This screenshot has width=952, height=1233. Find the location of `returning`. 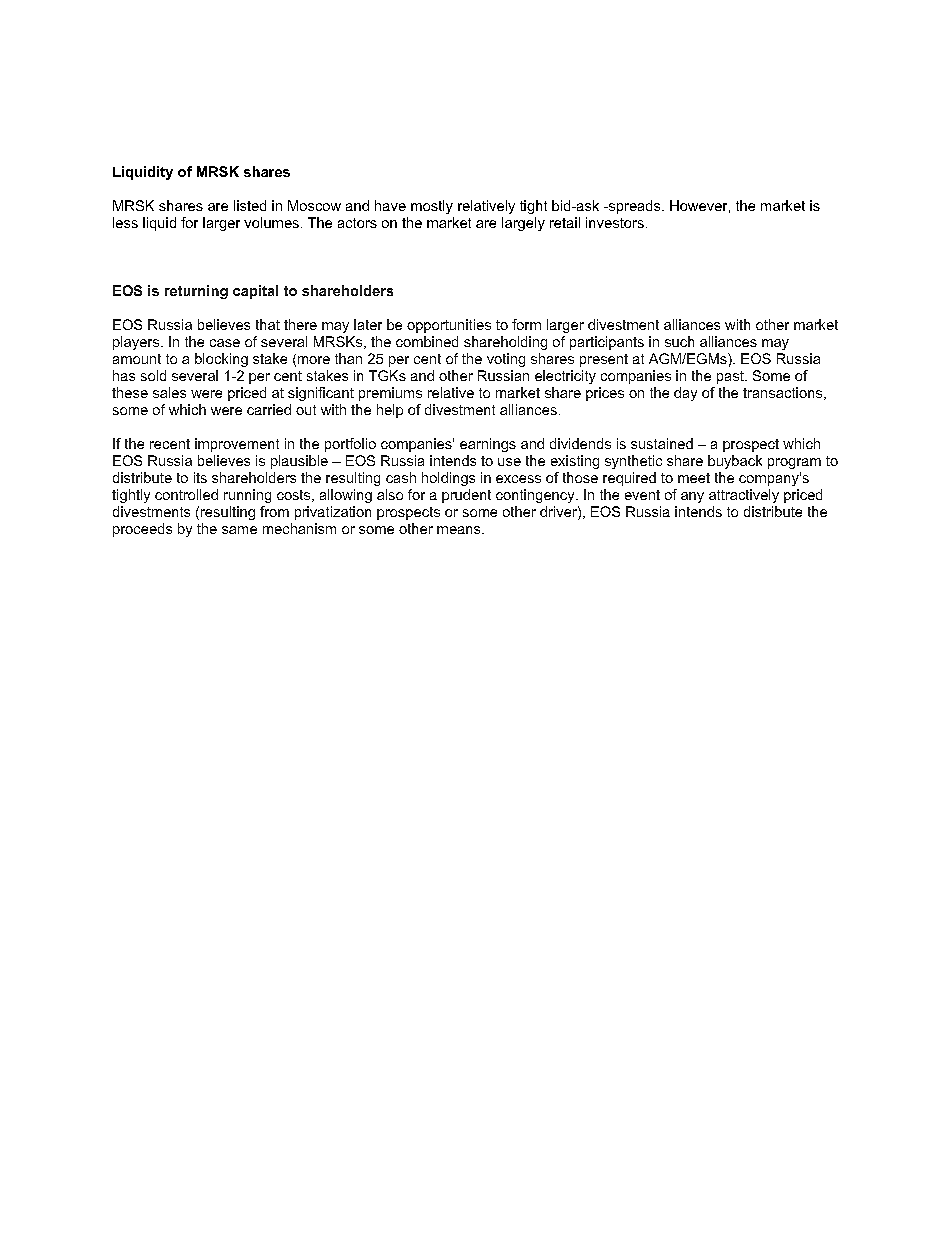

returning is located at coordinates (196, 292).
